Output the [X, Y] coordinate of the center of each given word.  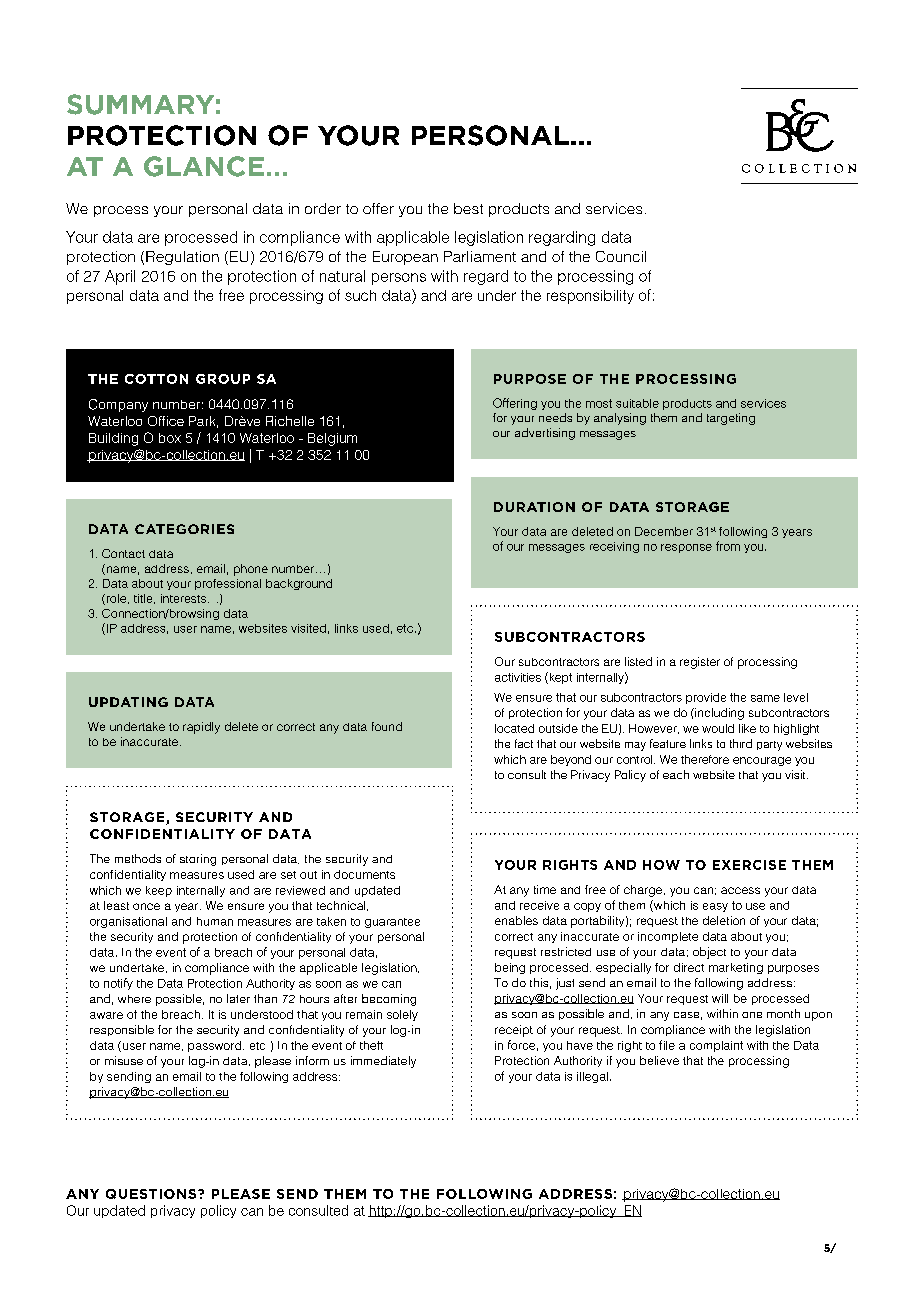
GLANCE [204, 166]
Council [621, 256]
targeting [731, 419]
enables [516, 920]
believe [659, 1060]
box [170, 438]
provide [706, 698]
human [215, 921]
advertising [545, 434]
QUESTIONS [152, 1194]
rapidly [201, 728]
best [468, 208]
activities [518, 677]
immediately [383, 1062]
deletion [724, 920]
